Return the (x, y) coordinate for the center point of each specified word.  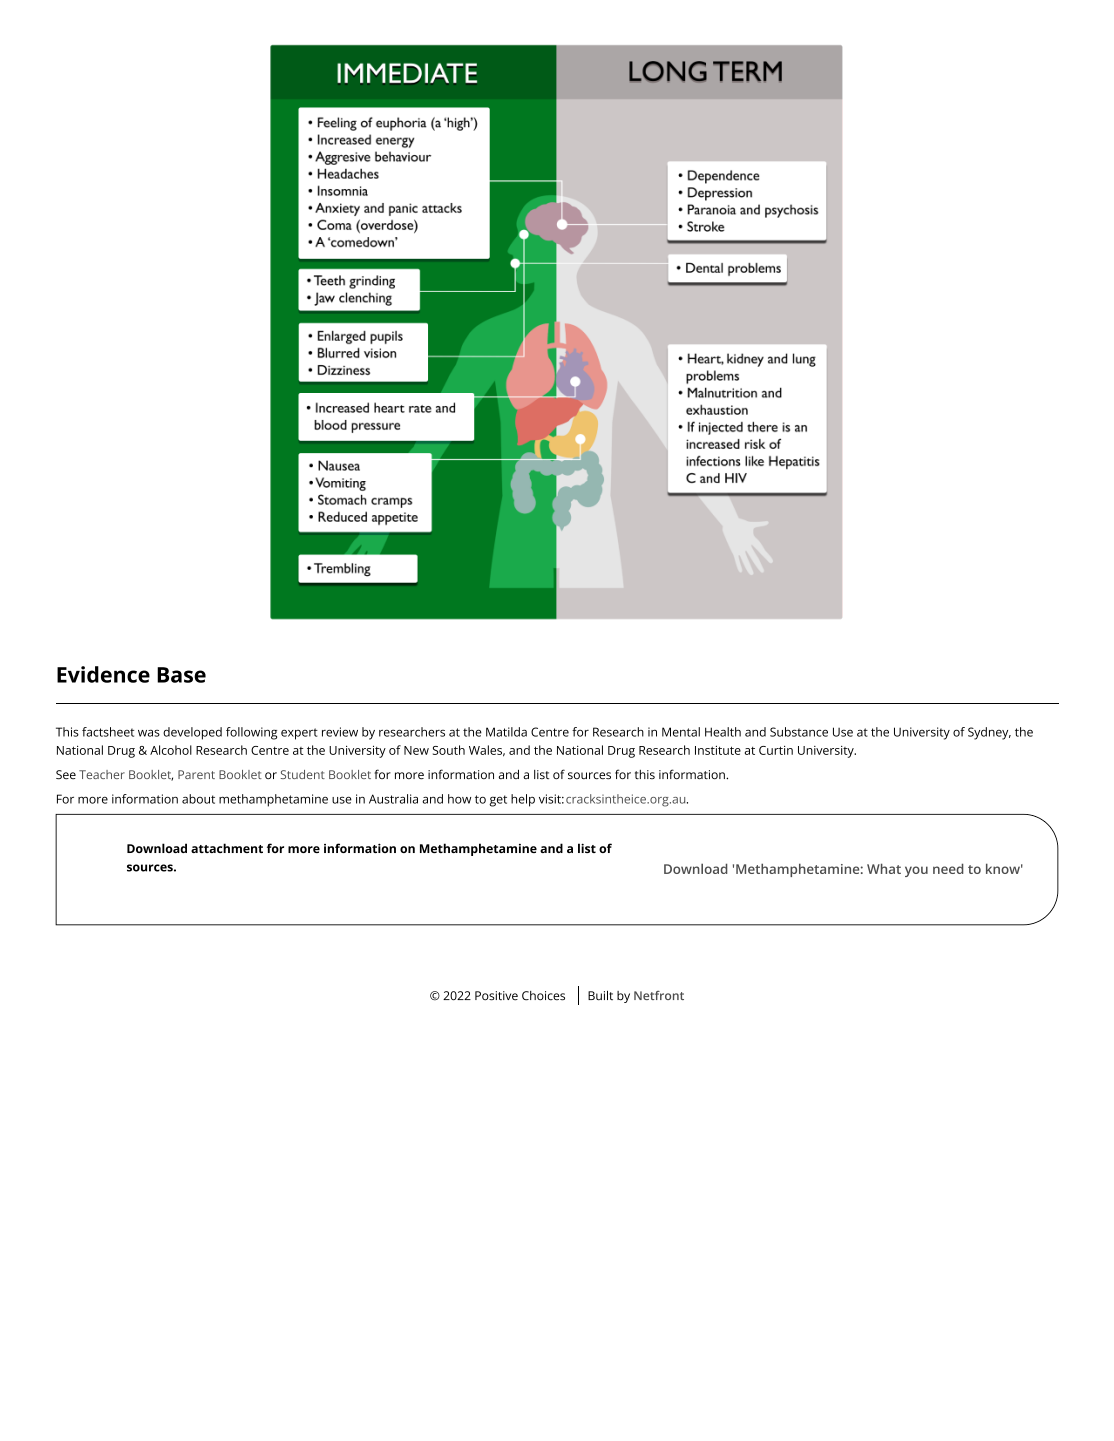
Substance (799, 732)
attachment (227, 848)
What (884, 868)
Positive (496, 996)
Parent (196, 774)
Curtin (776, 750)
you (916, 871)
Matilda (506, 732)
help (523, 800)
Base (181, 675)
